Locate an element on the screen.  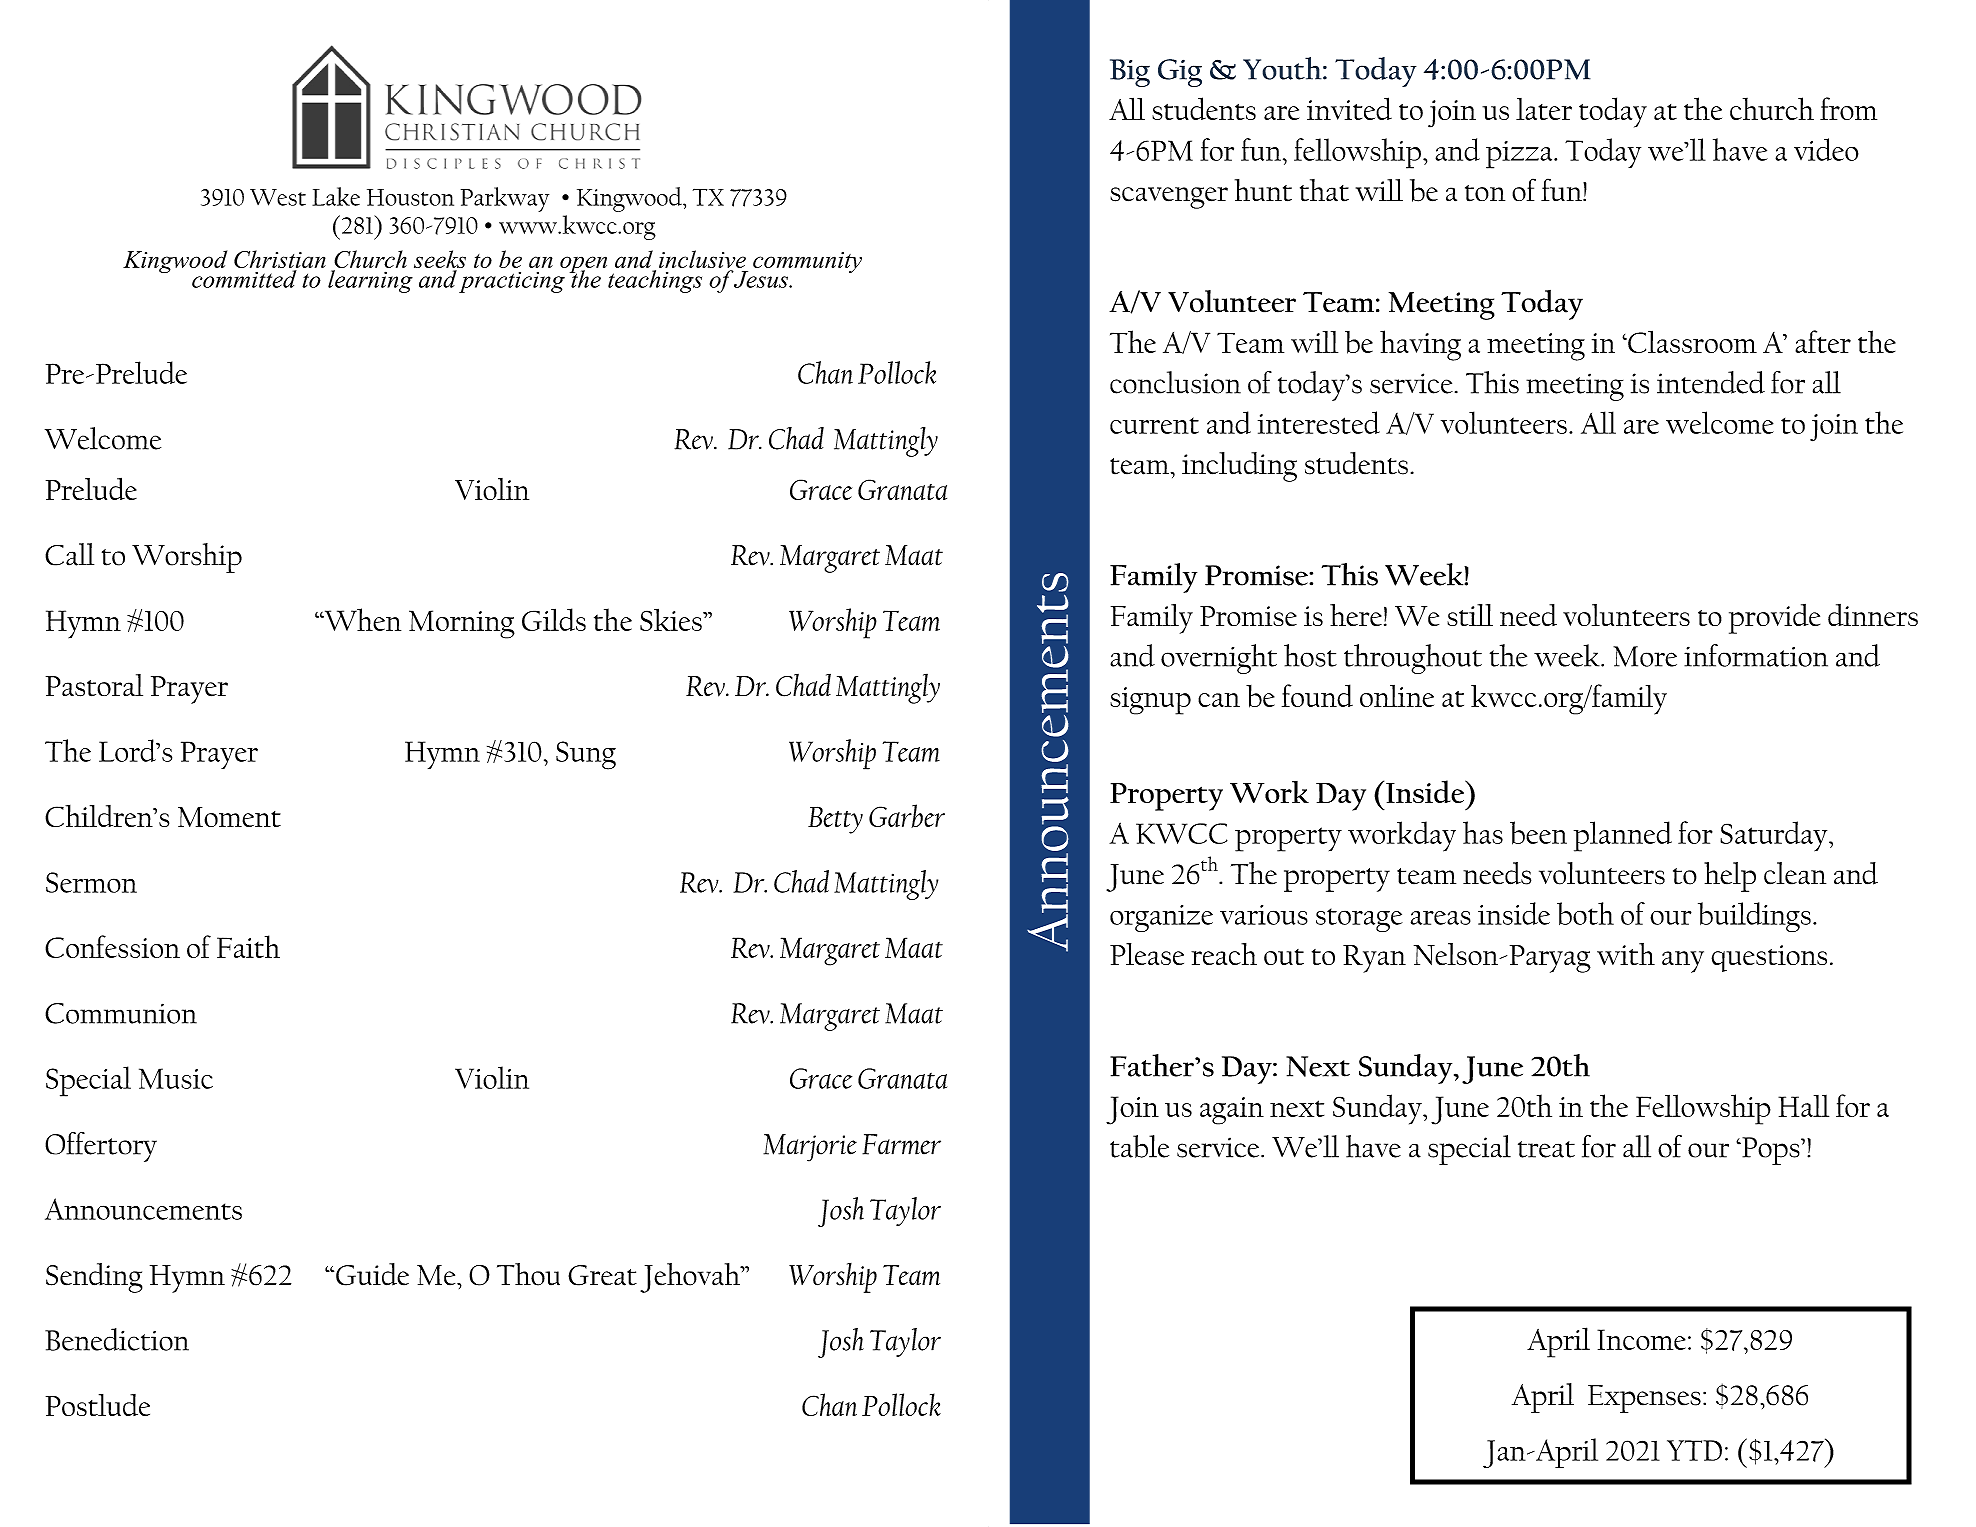
Benediction is located at coordinates (117, 1339).
